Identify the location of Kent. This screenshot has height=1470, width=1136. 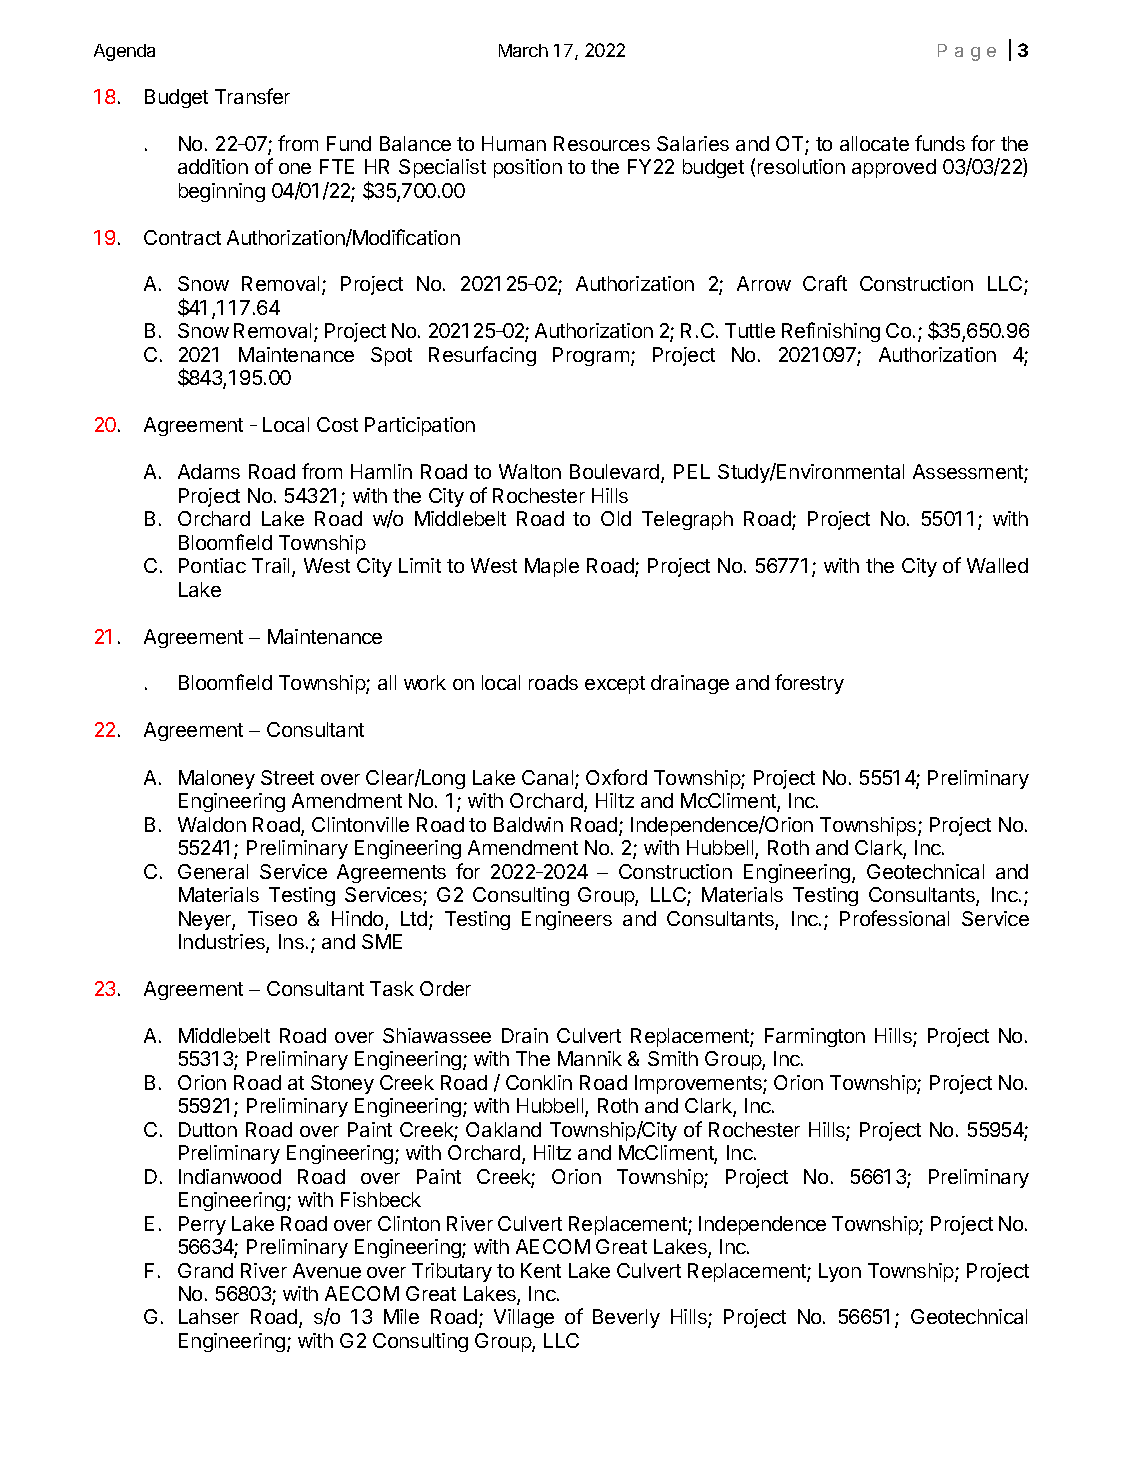
(541, 1270).
